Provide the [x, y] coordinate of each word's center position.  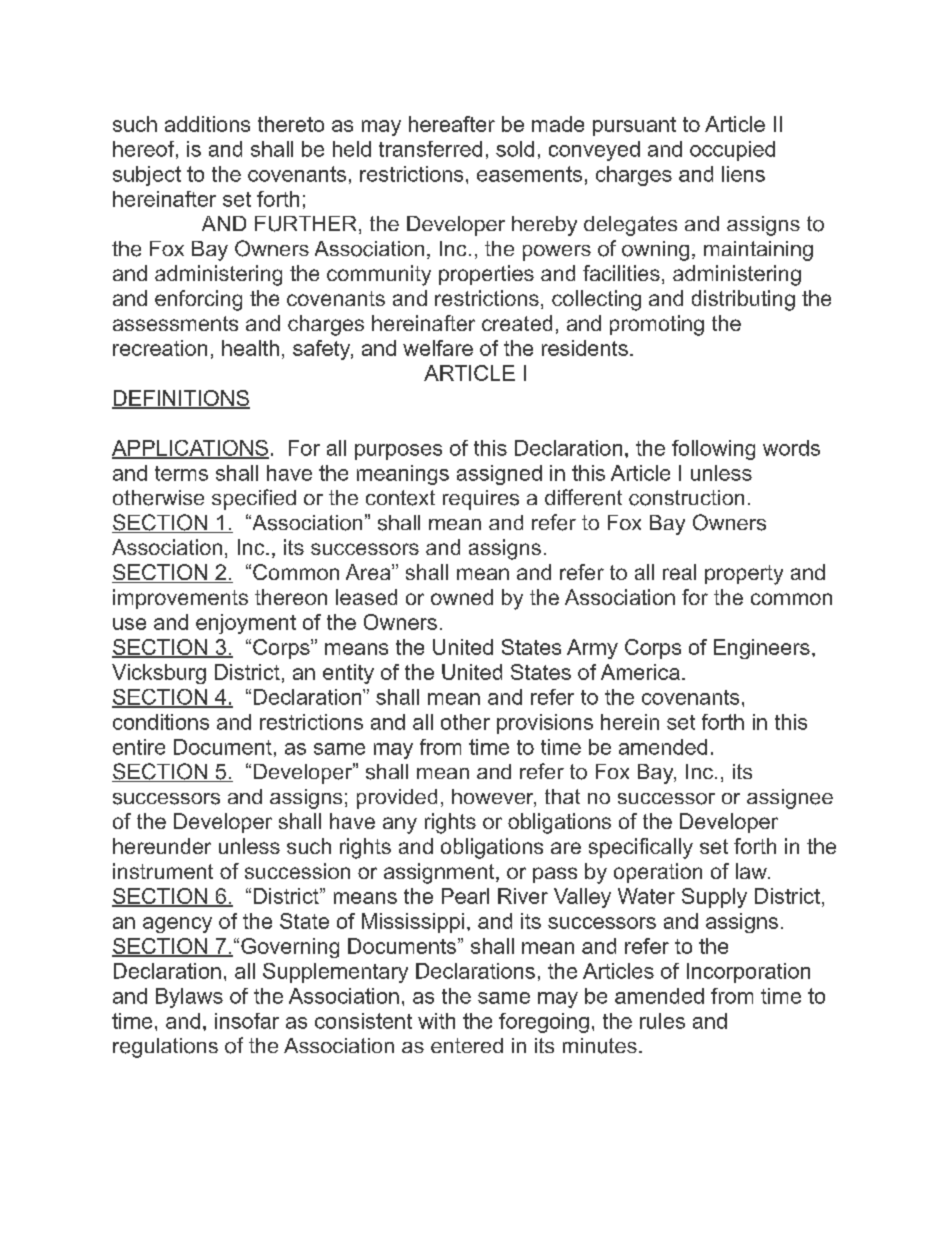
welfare [438, 348]
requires [481, 500]
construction [686, 498]
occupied [732, 151]
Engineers [762, 649]
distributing [743, 300]
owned [462, 597]
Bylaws [189, 998]
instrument [163, 871]
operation [658, 873]
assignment [440, 873]
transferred [430, 149]
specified [254, 499]
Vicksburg [159, 674]
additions [207, 124]
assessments [175, 323]
